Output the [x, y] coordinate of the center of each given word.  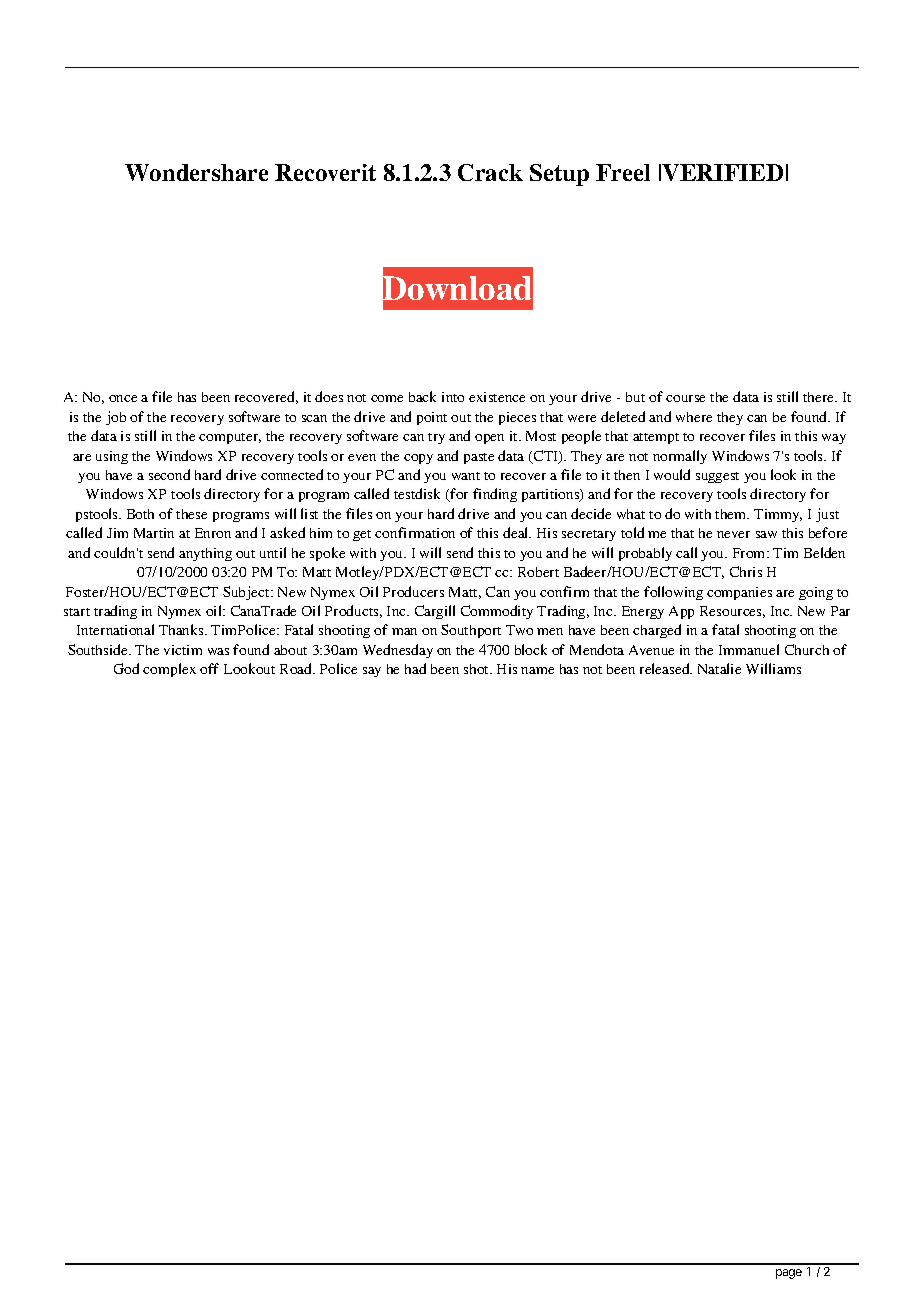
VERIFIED [722, 172]
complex [169, 670]
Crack [490, 172]
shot [478, 669]
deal [517, 532]
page [789, 1274]
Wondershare [196, 172]
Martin [154, 533]
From [750, 553]
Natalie [719, 668]
